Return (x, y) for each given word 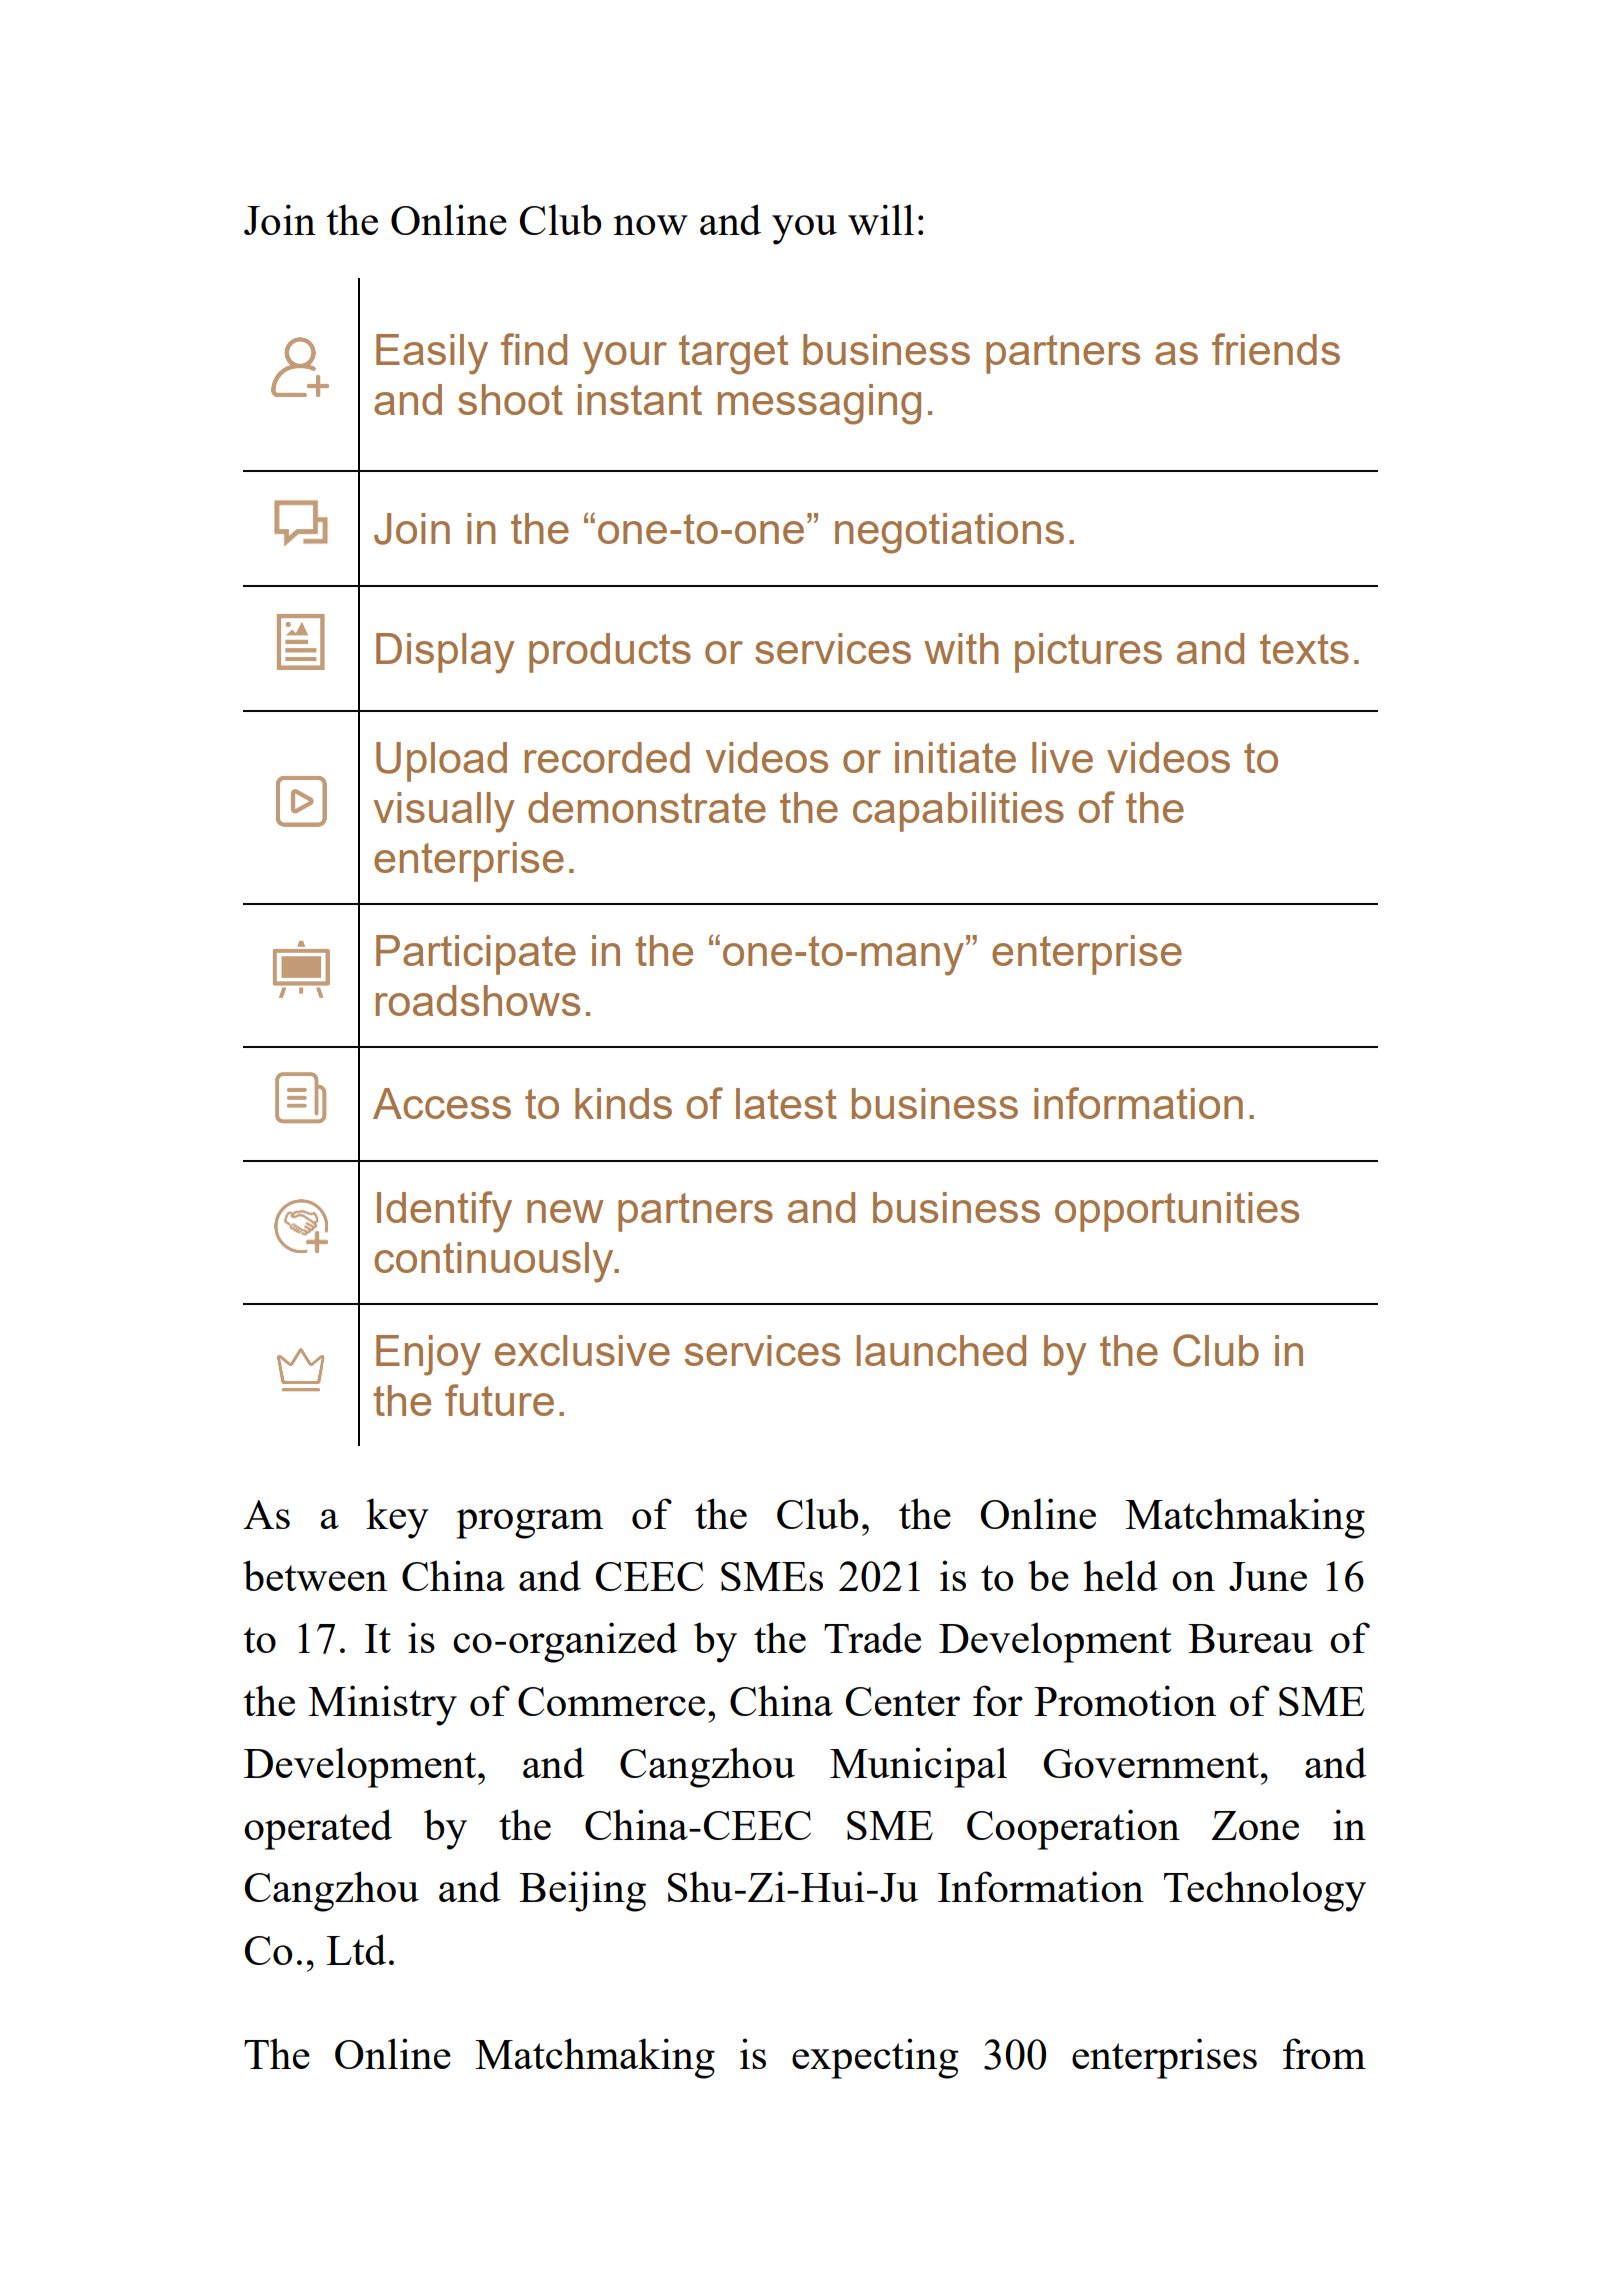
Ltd (356, 1949)
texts (1304, 649)
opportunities (1177, 1212)
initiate (955, 757)
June (1268, 1576)
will (881, 219)
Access (442, 1103)
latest (786, 1103)
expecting (875, 2058)
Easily (432, 354)
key (397, 1518)
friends (1276, 349)
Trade (872, 1637)
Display (445, 653)
